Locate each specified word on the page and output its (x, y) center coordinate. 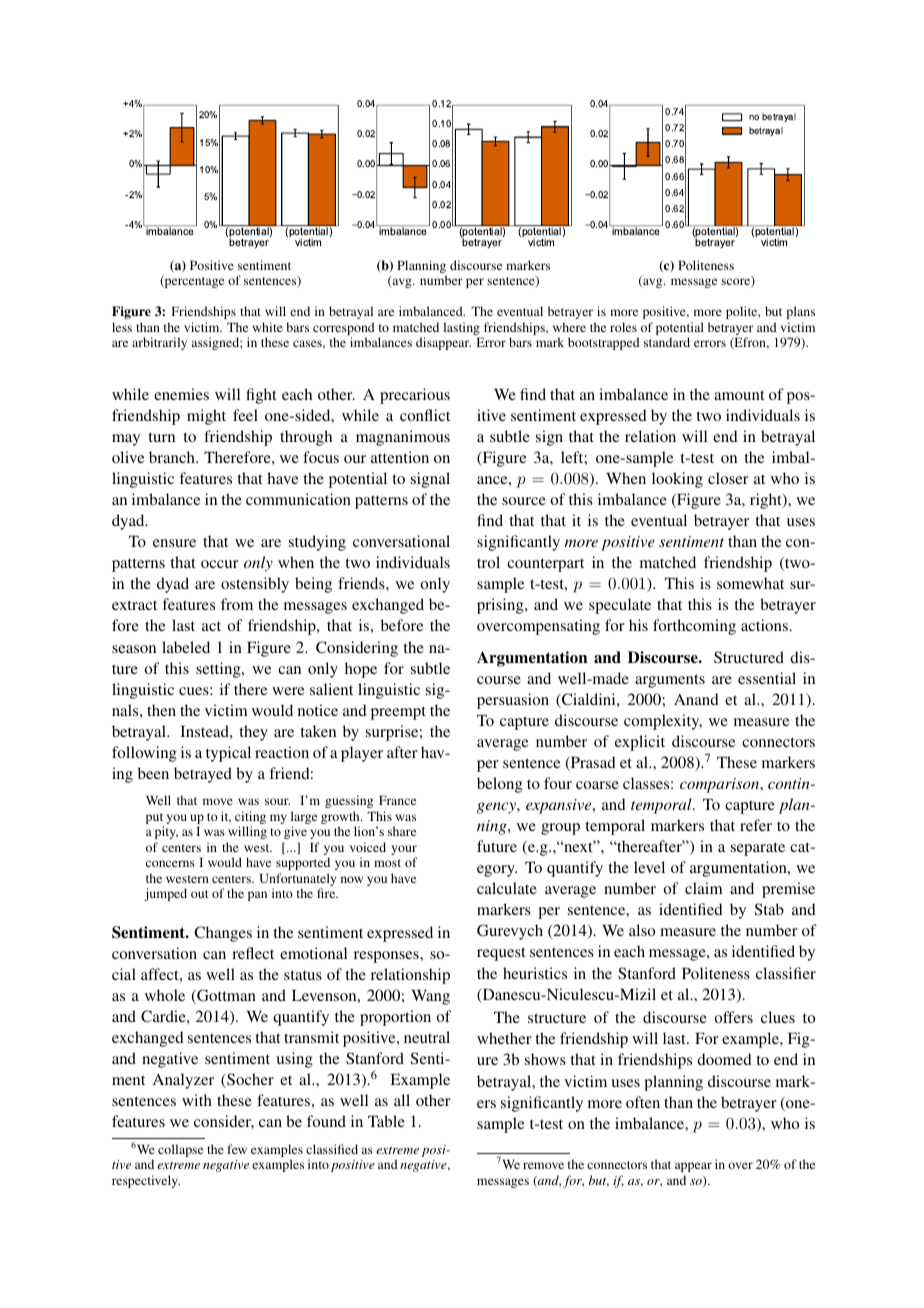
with (197, 1100)
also (642, 930)
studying (317, 543)
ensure (174, 543)
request (501, 954)
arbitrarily (159, 343)
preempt (398, 713)
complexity (663, 722)
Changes (223, 934)
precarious (415, 396)
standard (667, 342)
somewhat (750, 583)
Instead (205, 731)
